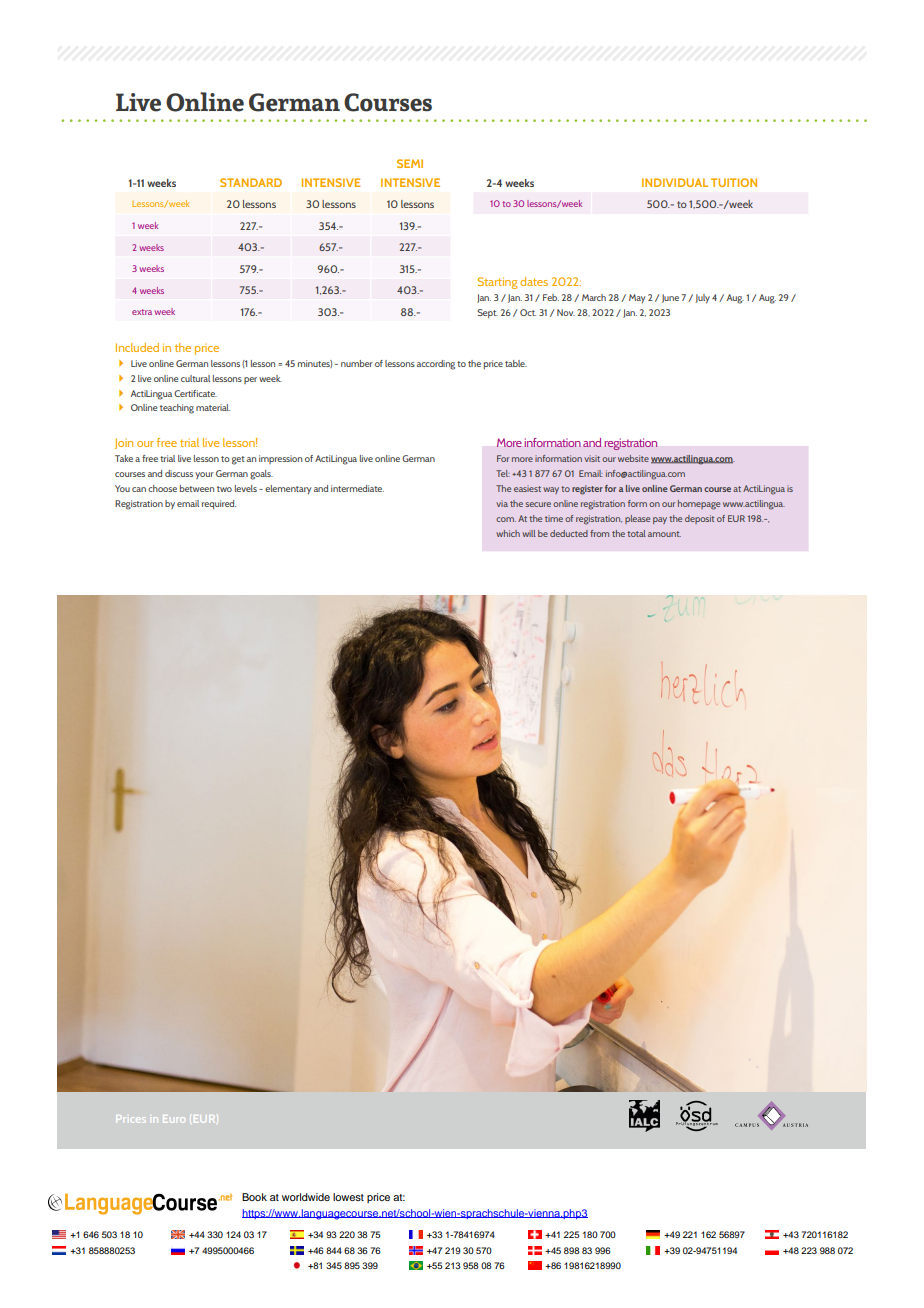  What do you see at coordinates (410, 163) in the image?
I see `SEMI` at bounding box center [410, 163].
